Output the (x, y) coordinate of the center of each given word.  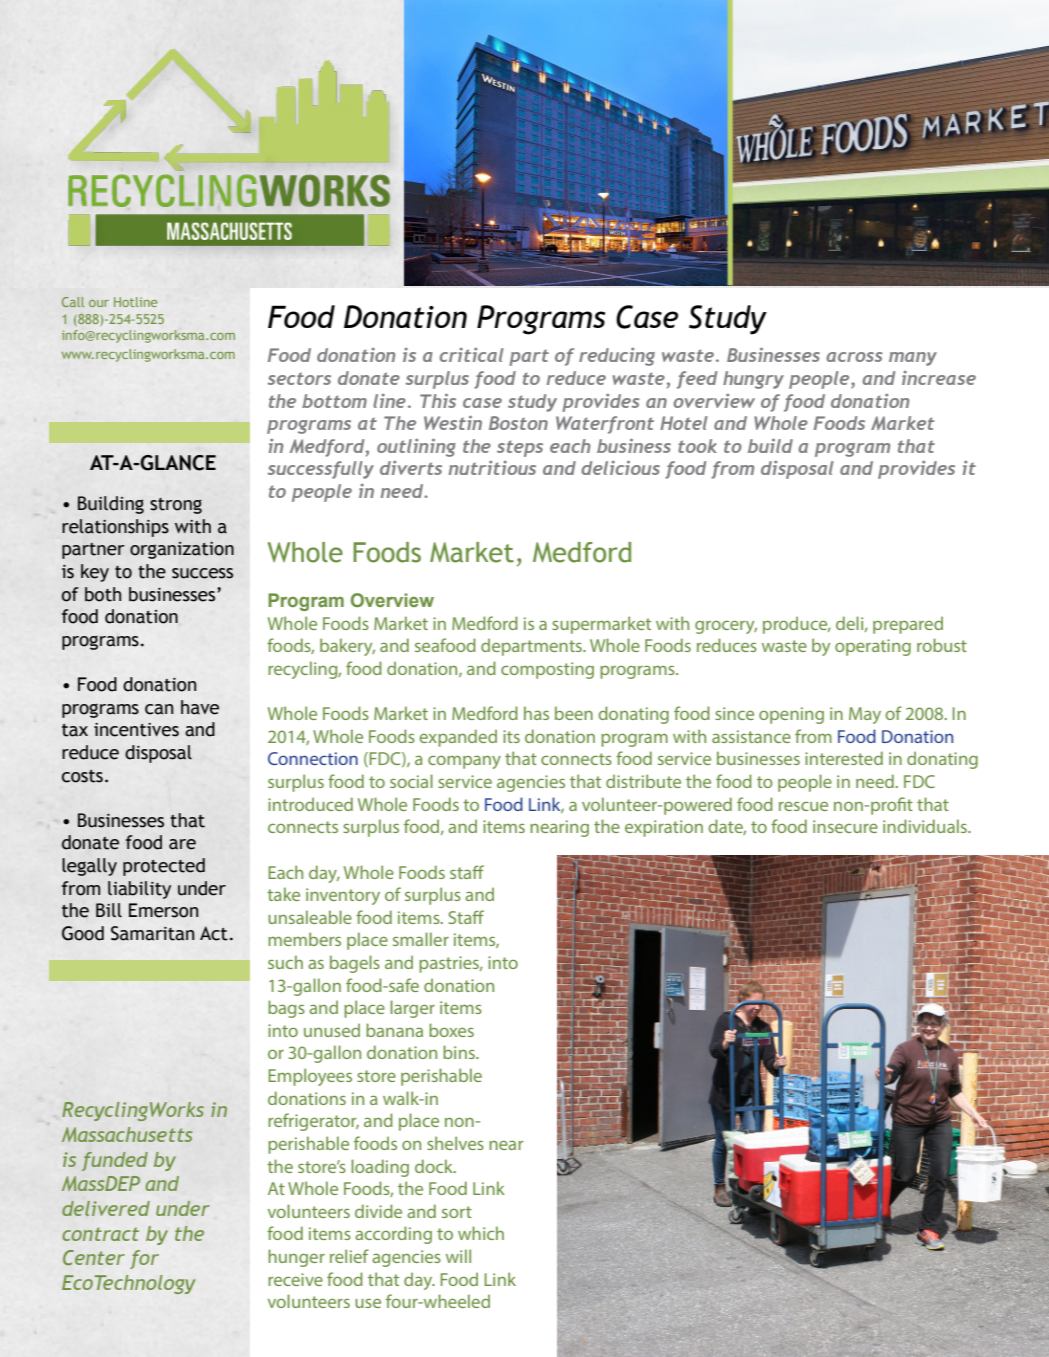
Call (73, 302)
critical (472, 355)
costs (82, 776)
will (458, 1256)
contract (100, 1234)
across (854, 357)
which (481, 1233)
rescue (803, 806)
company (464, 762)
